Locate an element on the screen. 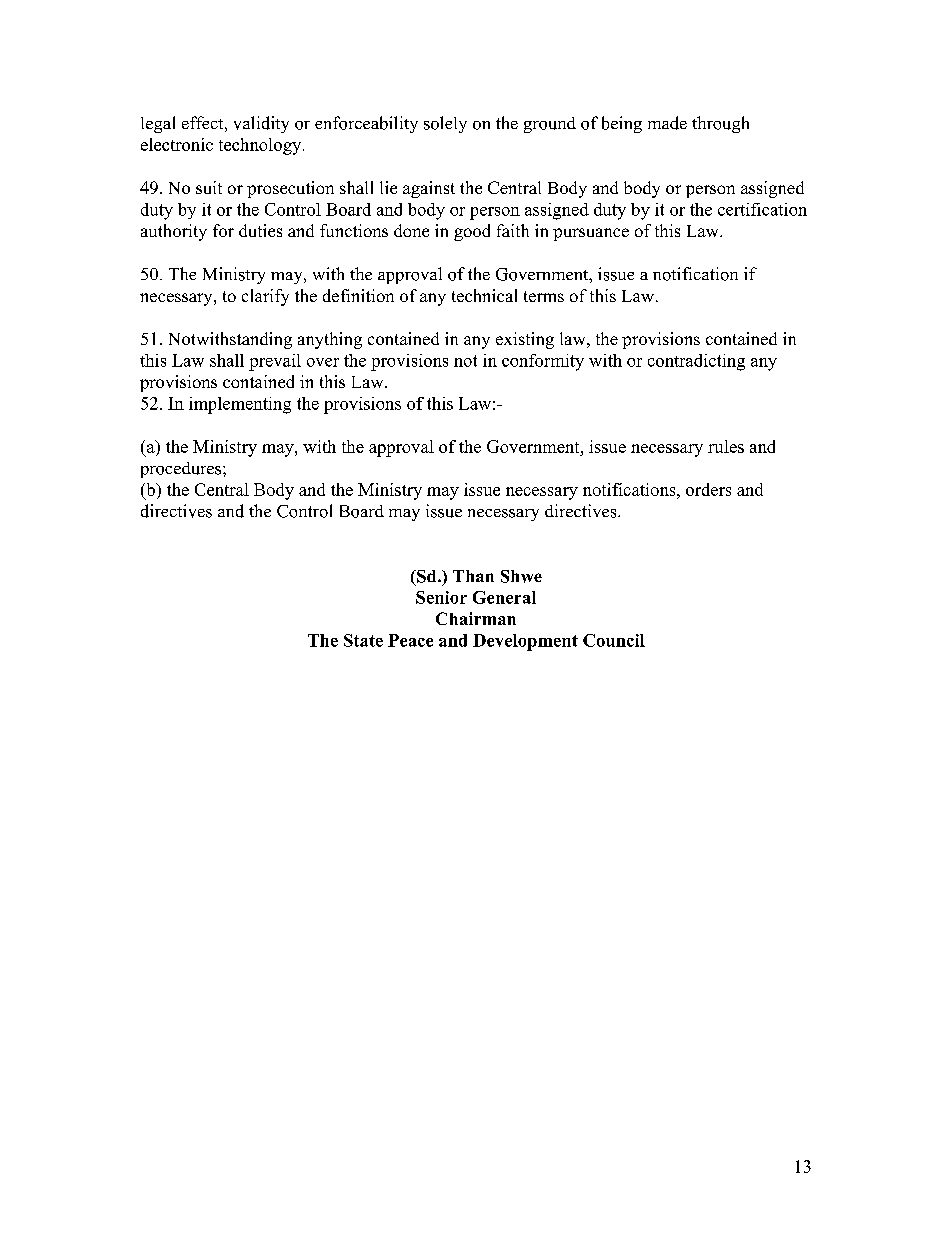 The image size is (952, 1233). made is located at coordinates (667, 123).
